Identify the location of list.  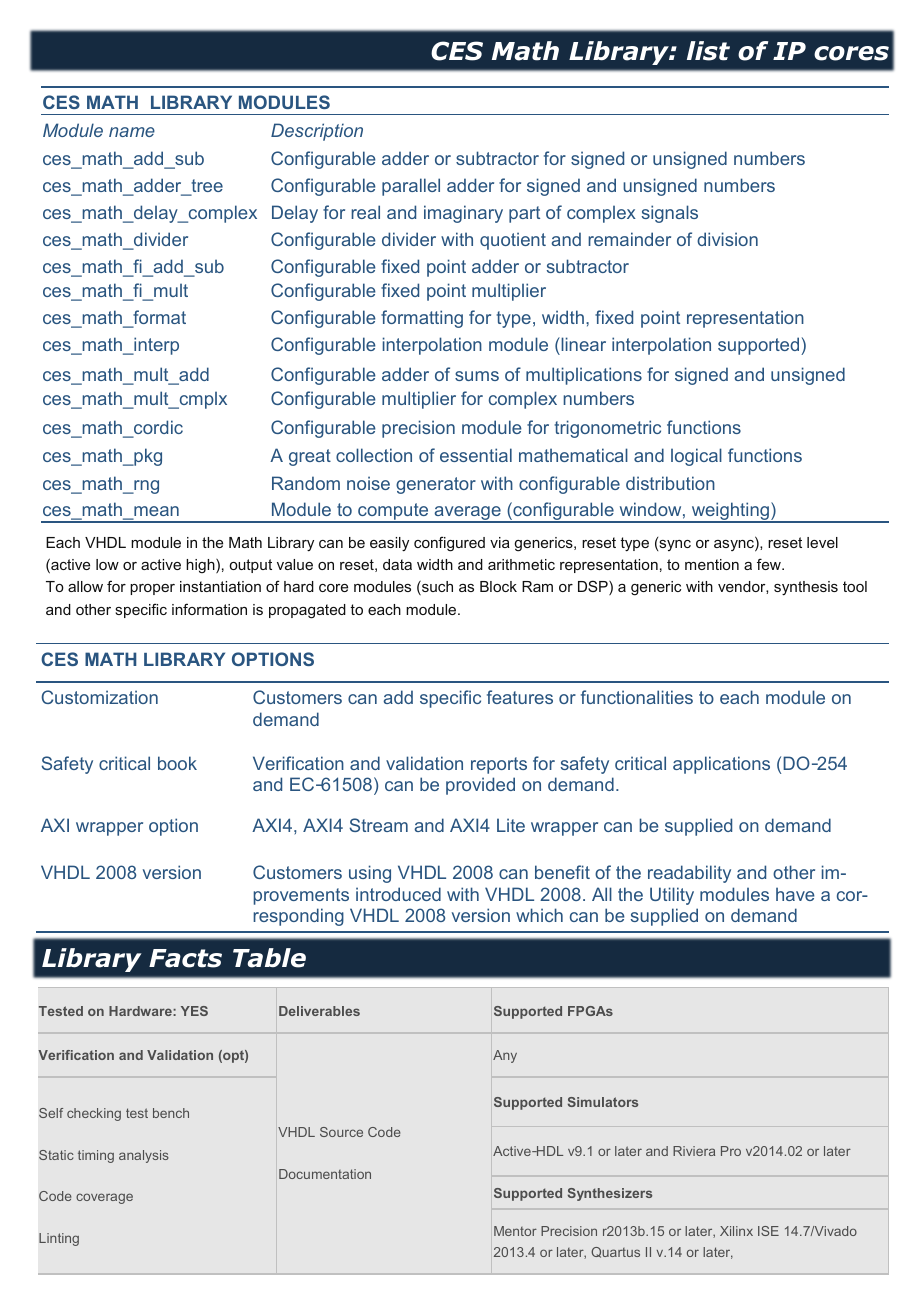
(708, 51).
